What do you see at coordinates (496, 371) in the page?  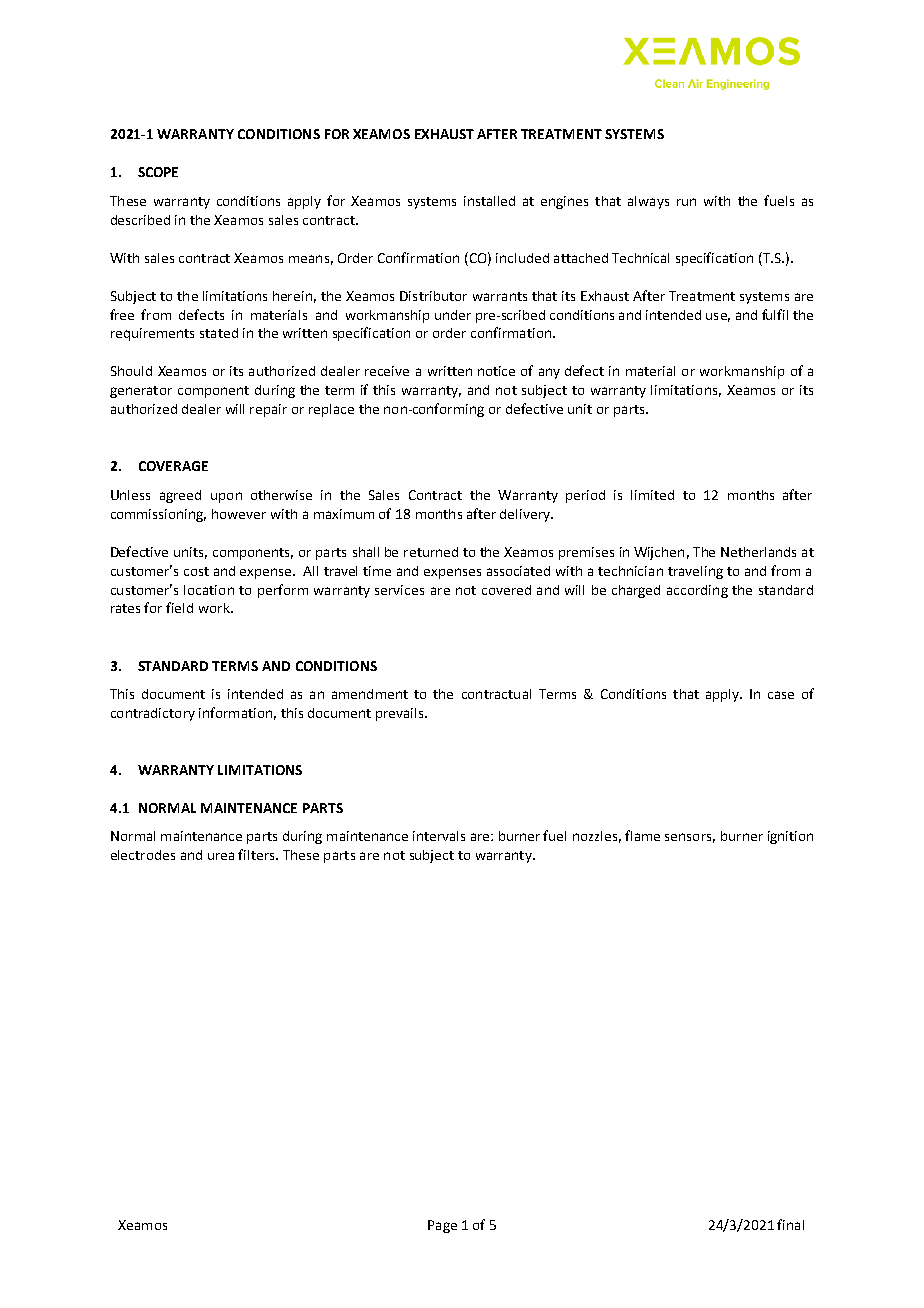 I see `notice` at bounding box center [496, 371].
